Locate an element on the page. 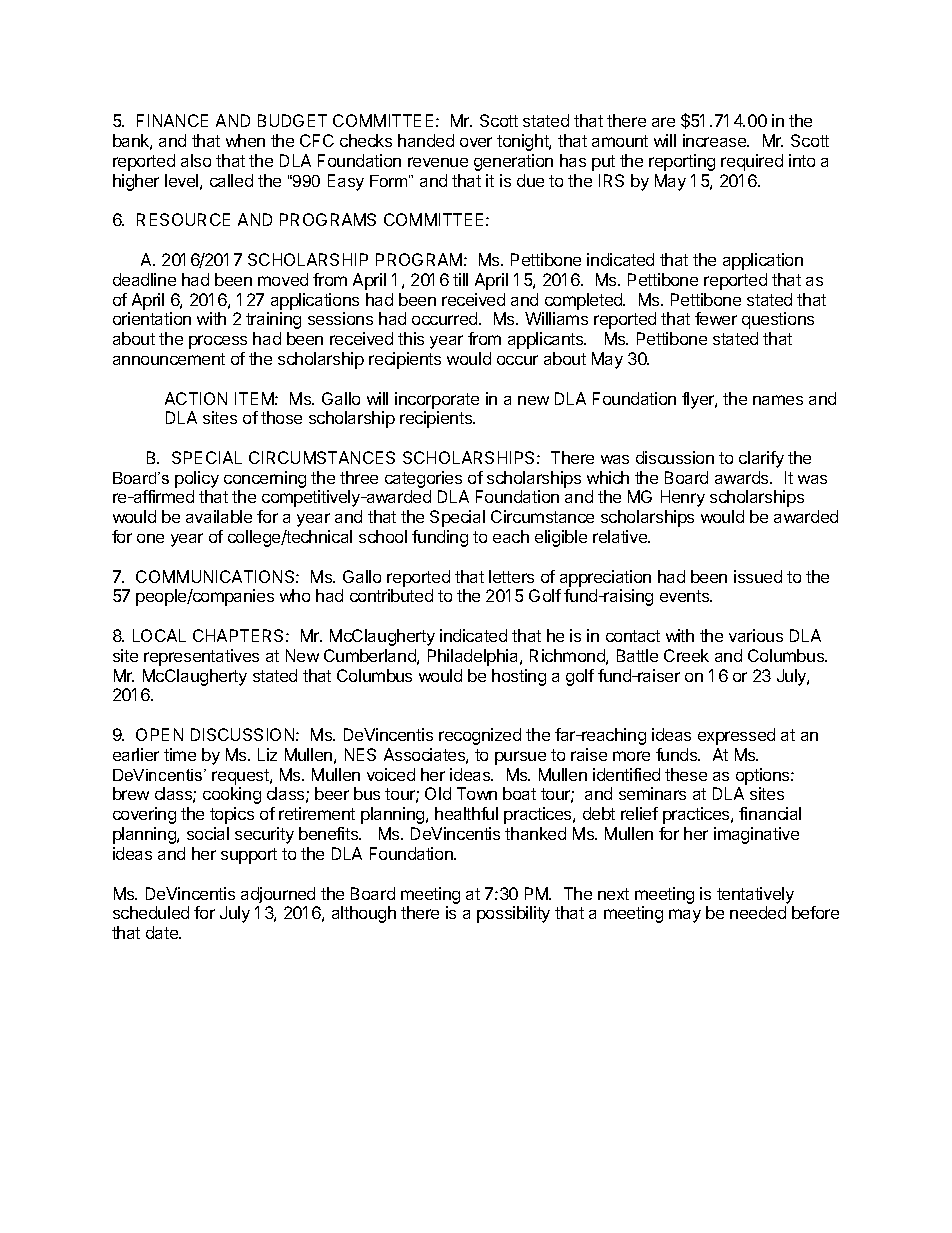 The image size is (952, 1233). eligible is located at coordinates (561, 538).
